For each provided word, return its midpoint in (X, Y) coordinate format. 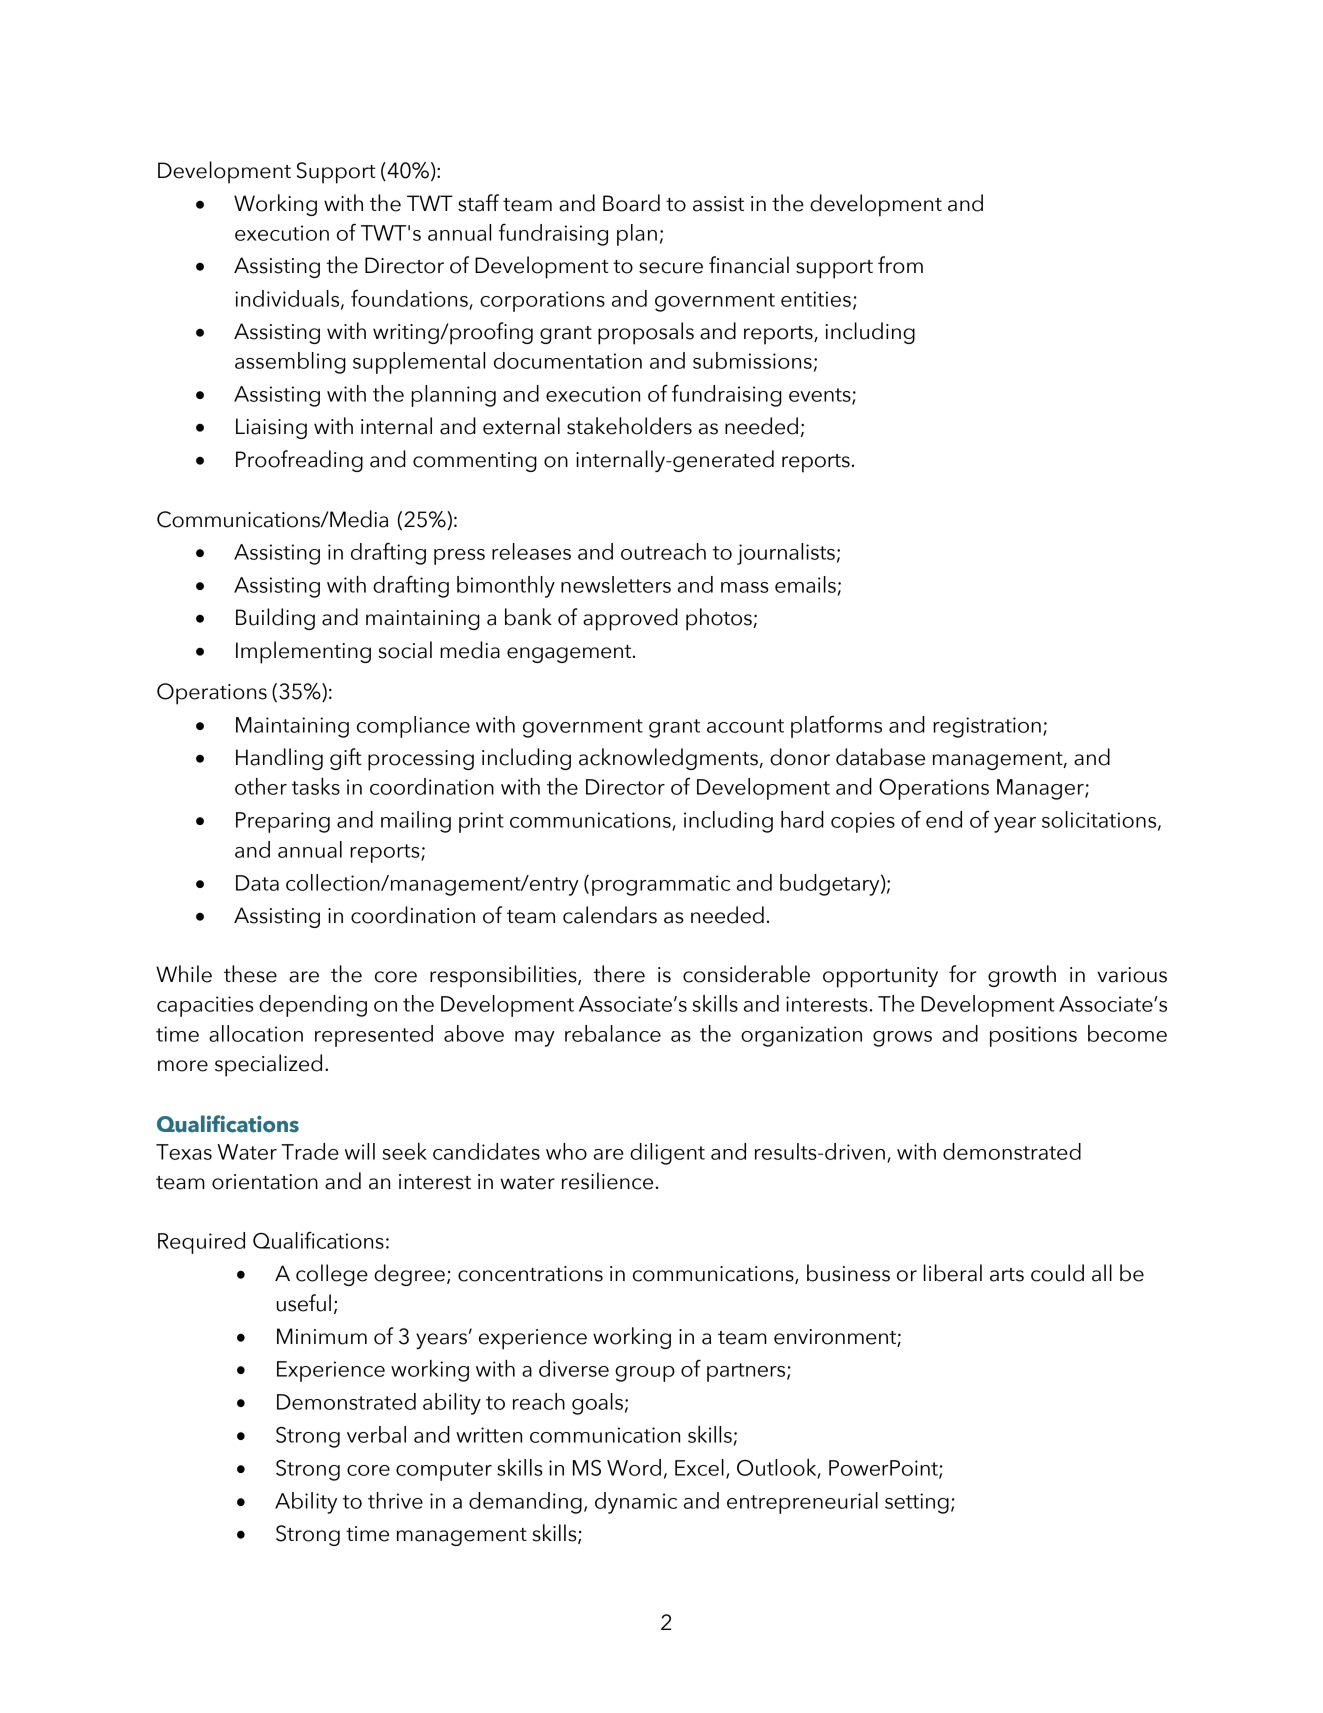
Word (634, 1467)
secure (671, 268)
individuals (288, 299)
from (900, 265)
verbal (376, 1434)
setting (917, 1503)
